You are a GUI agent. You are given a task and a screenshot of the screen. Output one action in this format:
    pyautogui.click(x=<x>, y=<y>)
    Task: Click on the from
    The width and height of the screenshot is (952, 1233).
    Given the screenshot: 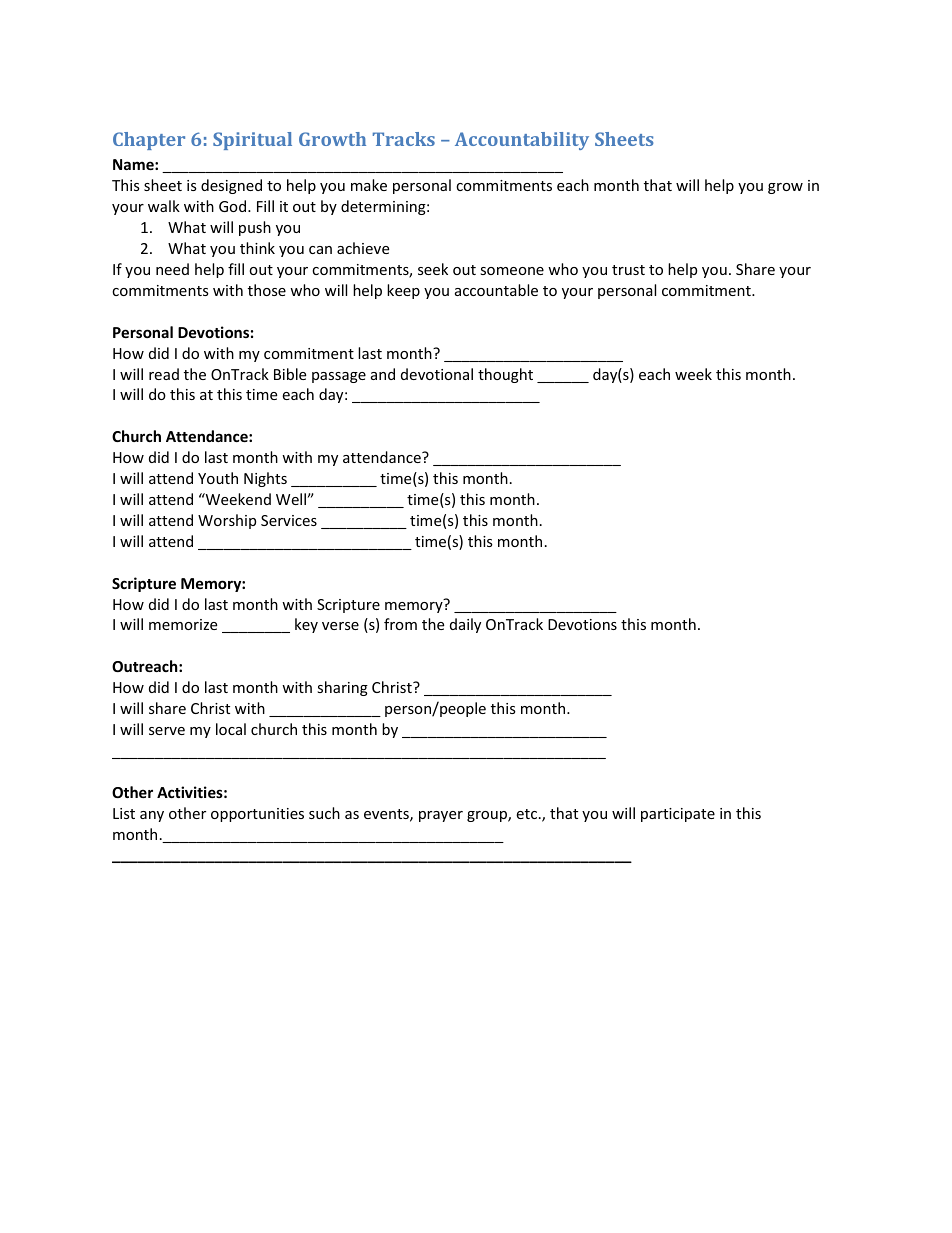 What is the action you would take?
    pyautogui.click(x=400, y=624)
